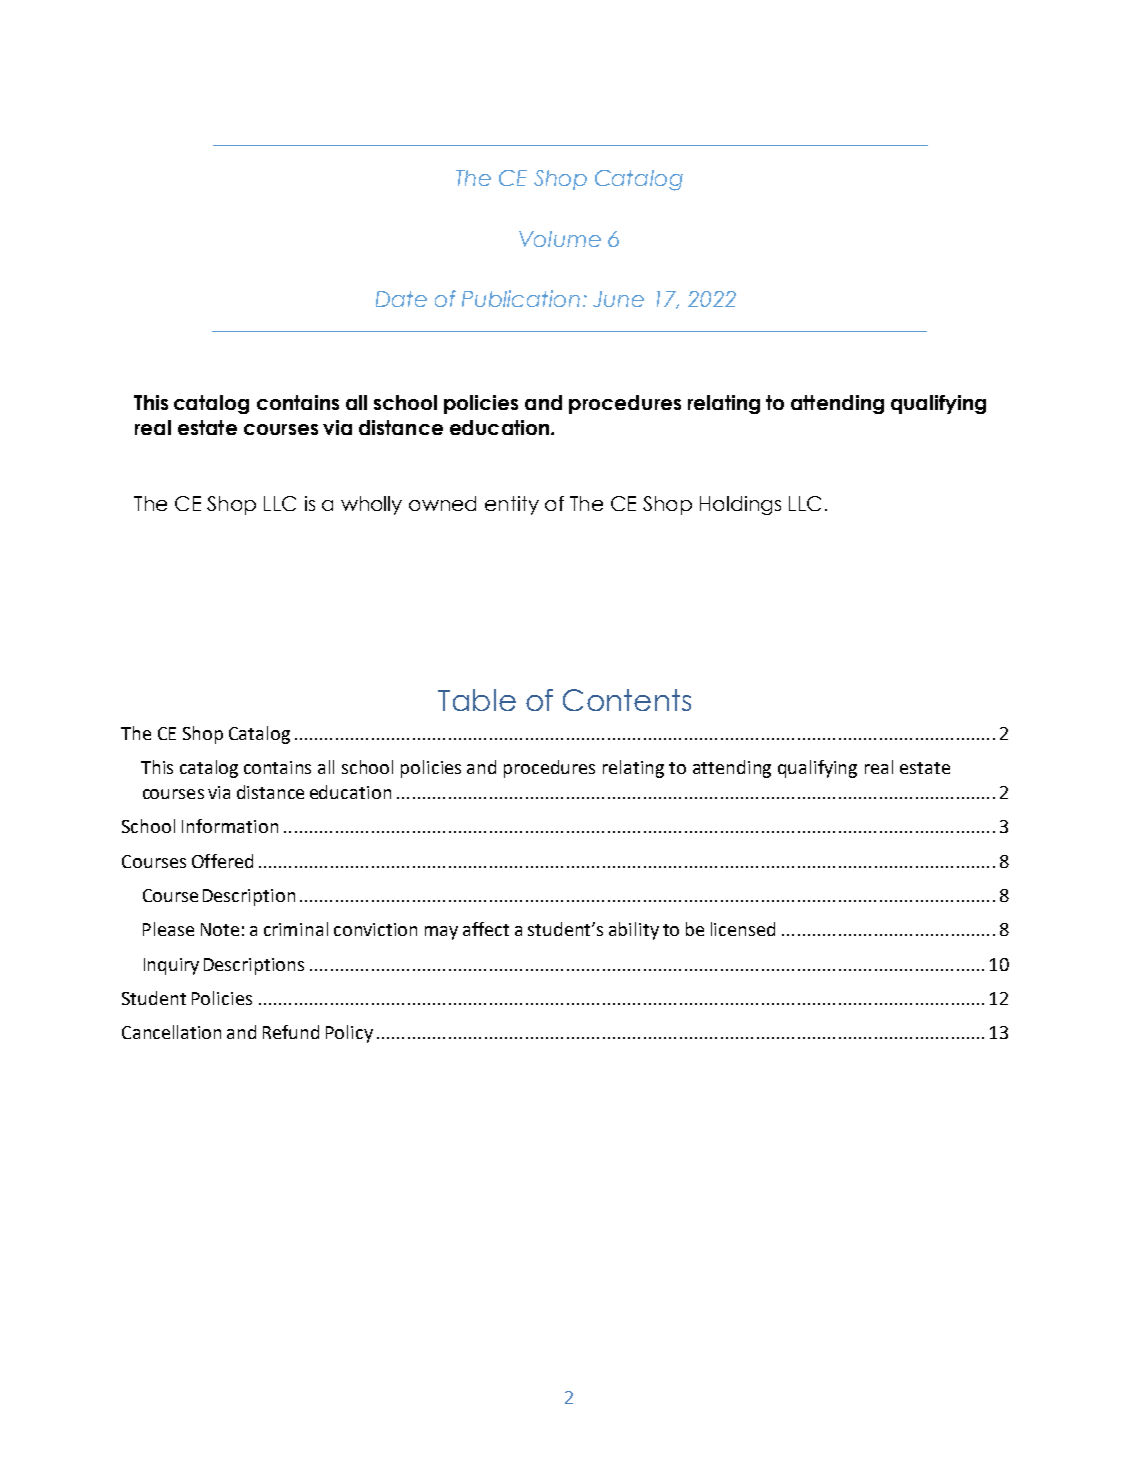  What do you see at coordinates (627, 700) in the page?
I see `Contents` at bounding box center [627, 700].
